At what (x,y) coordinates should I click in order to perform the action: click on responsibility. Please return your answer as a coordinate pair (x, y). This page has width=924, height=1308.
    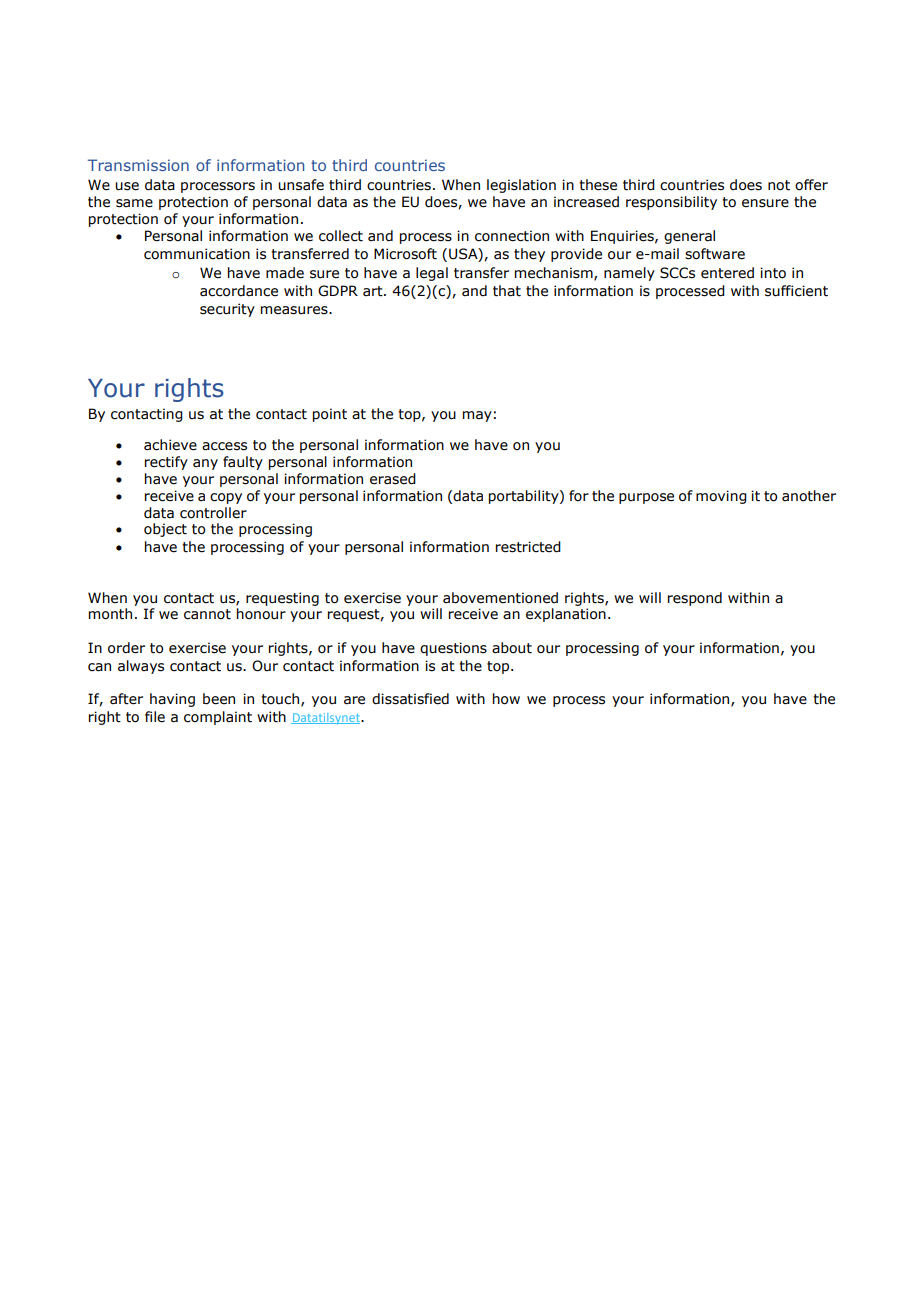
    Looking at the image, I should click on (671, 203).
